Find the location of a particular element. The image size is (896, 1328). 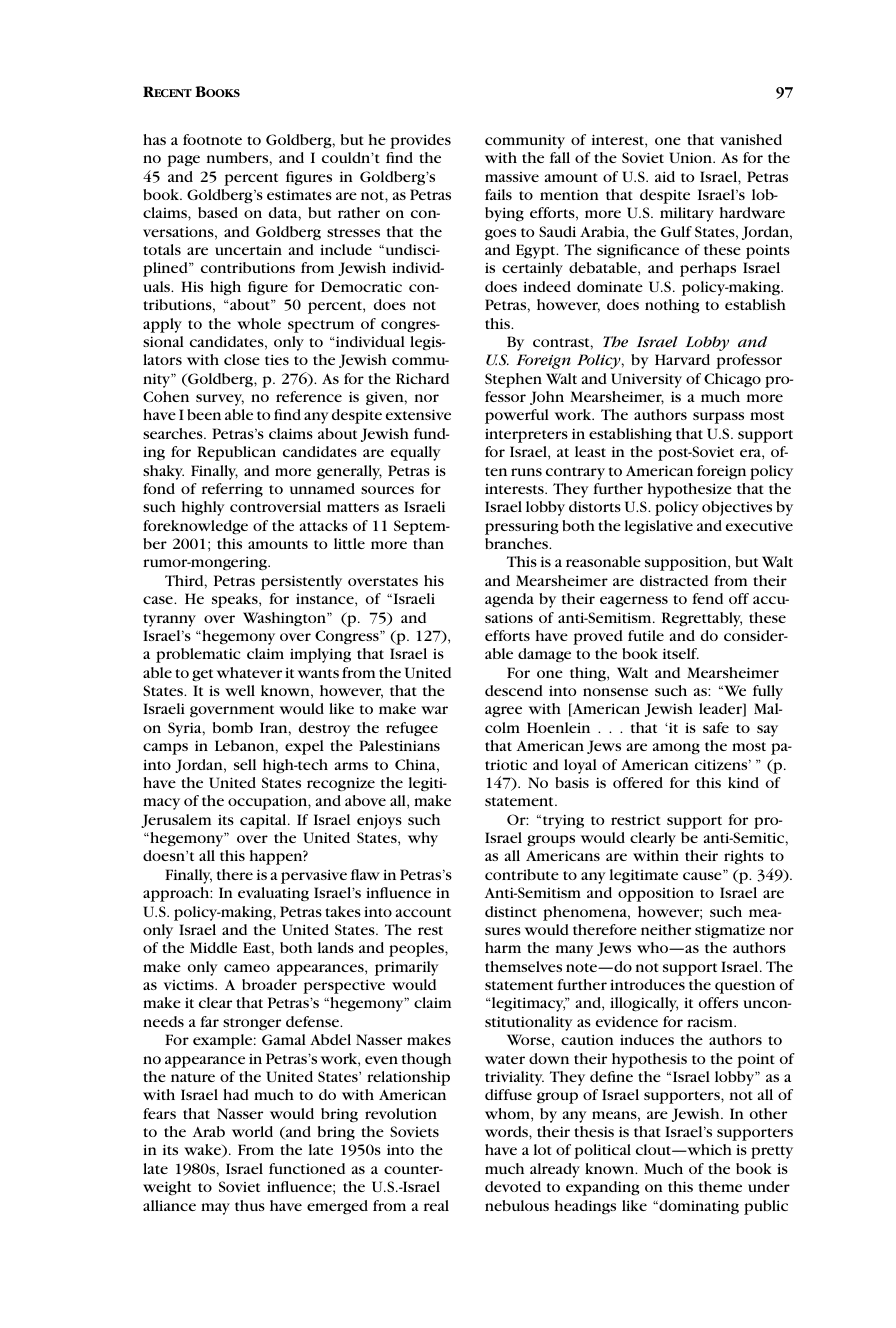

whatever is located at coordinates (249, 672).
